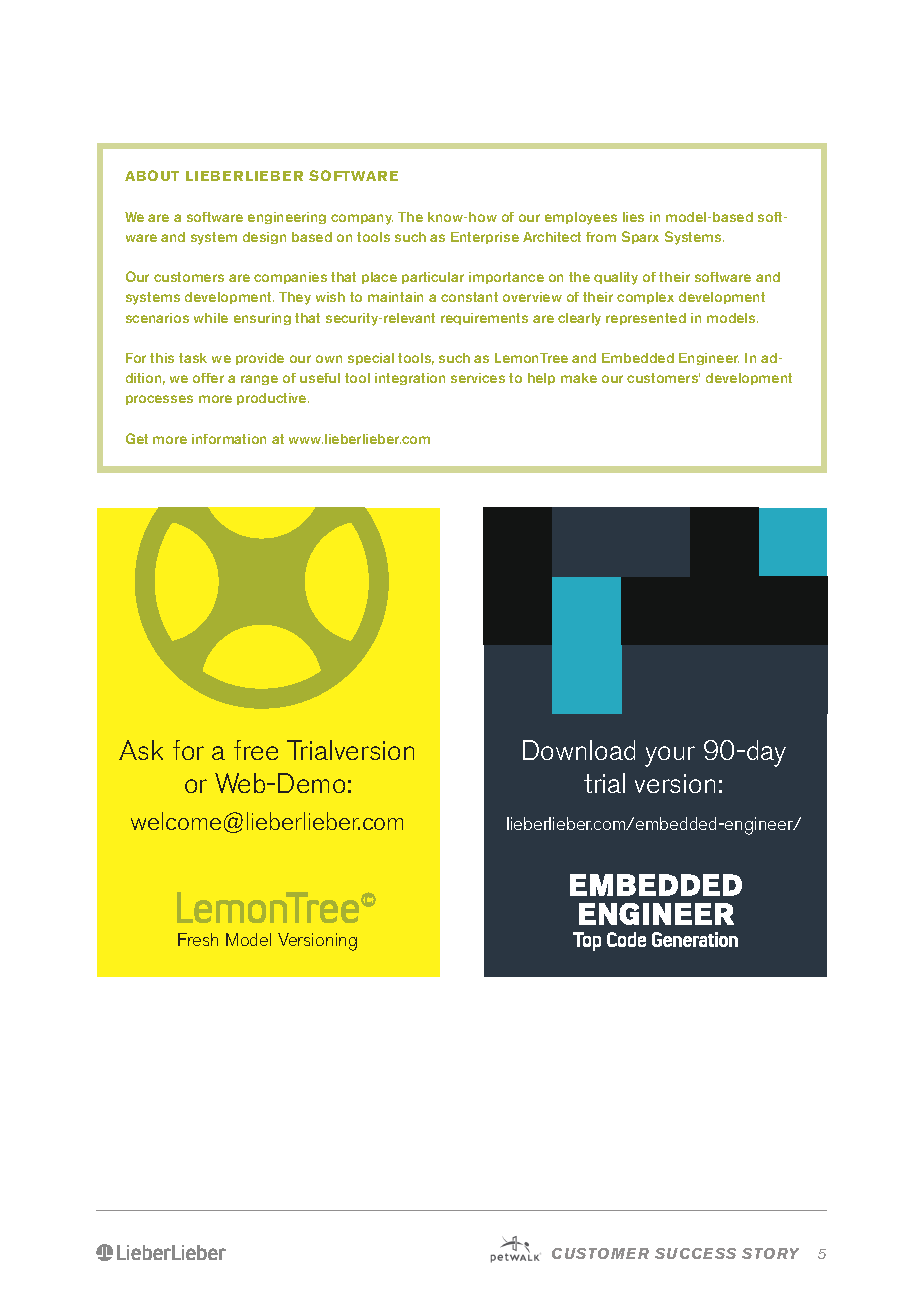 The image size is (924, 1308). What do you see at coordinates (264, 238) in the page?
I see `design` at bounding box center [264, 238].
